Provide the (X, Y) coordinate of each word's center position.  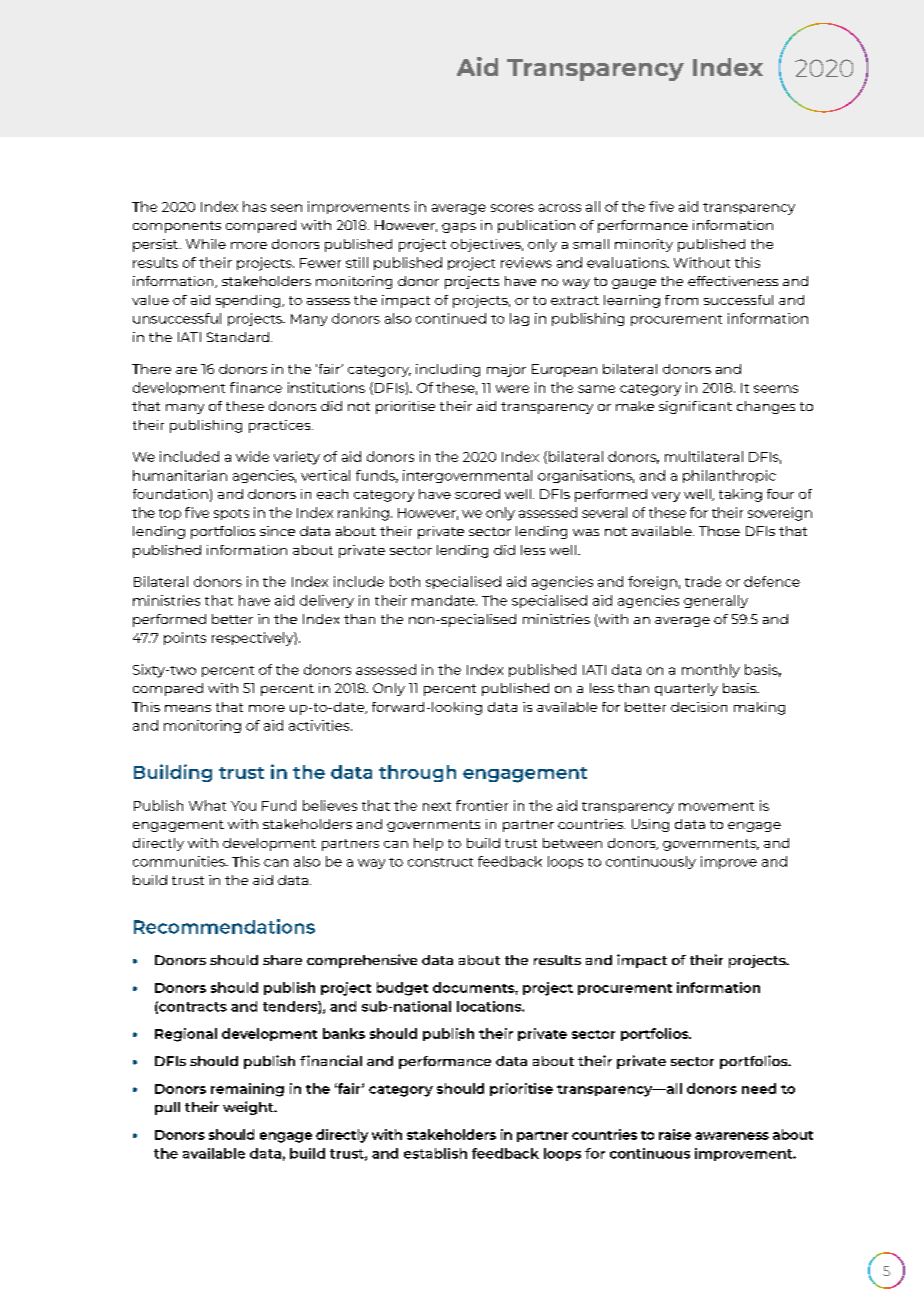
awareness (732, 1136)
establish (435, 1153)
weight (249, 1108)
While (206, 244)
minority (644, 245)
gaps (459, 228)
